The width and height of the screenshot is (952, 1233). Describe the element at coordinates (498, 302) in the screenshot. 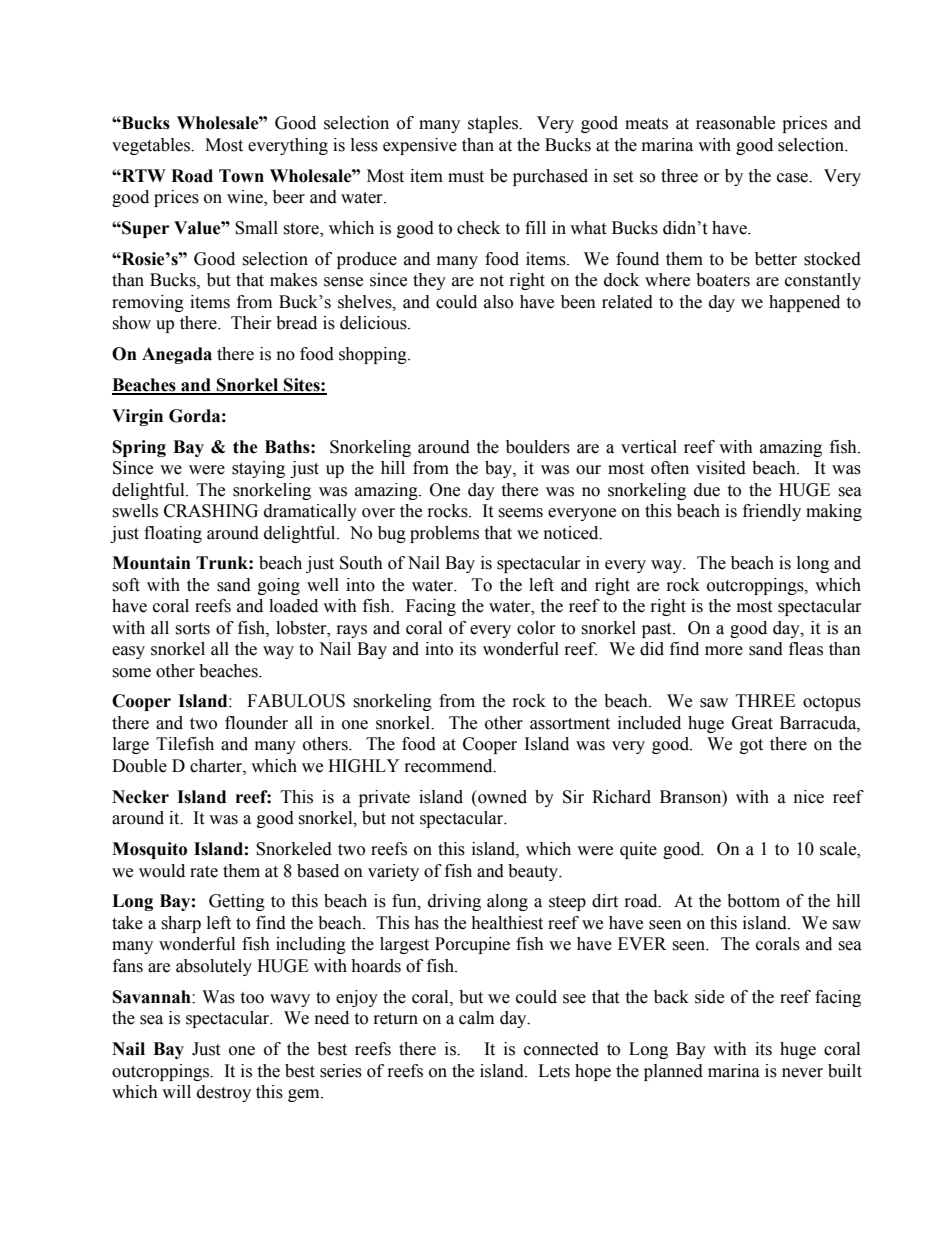

I see `also` at that location.
